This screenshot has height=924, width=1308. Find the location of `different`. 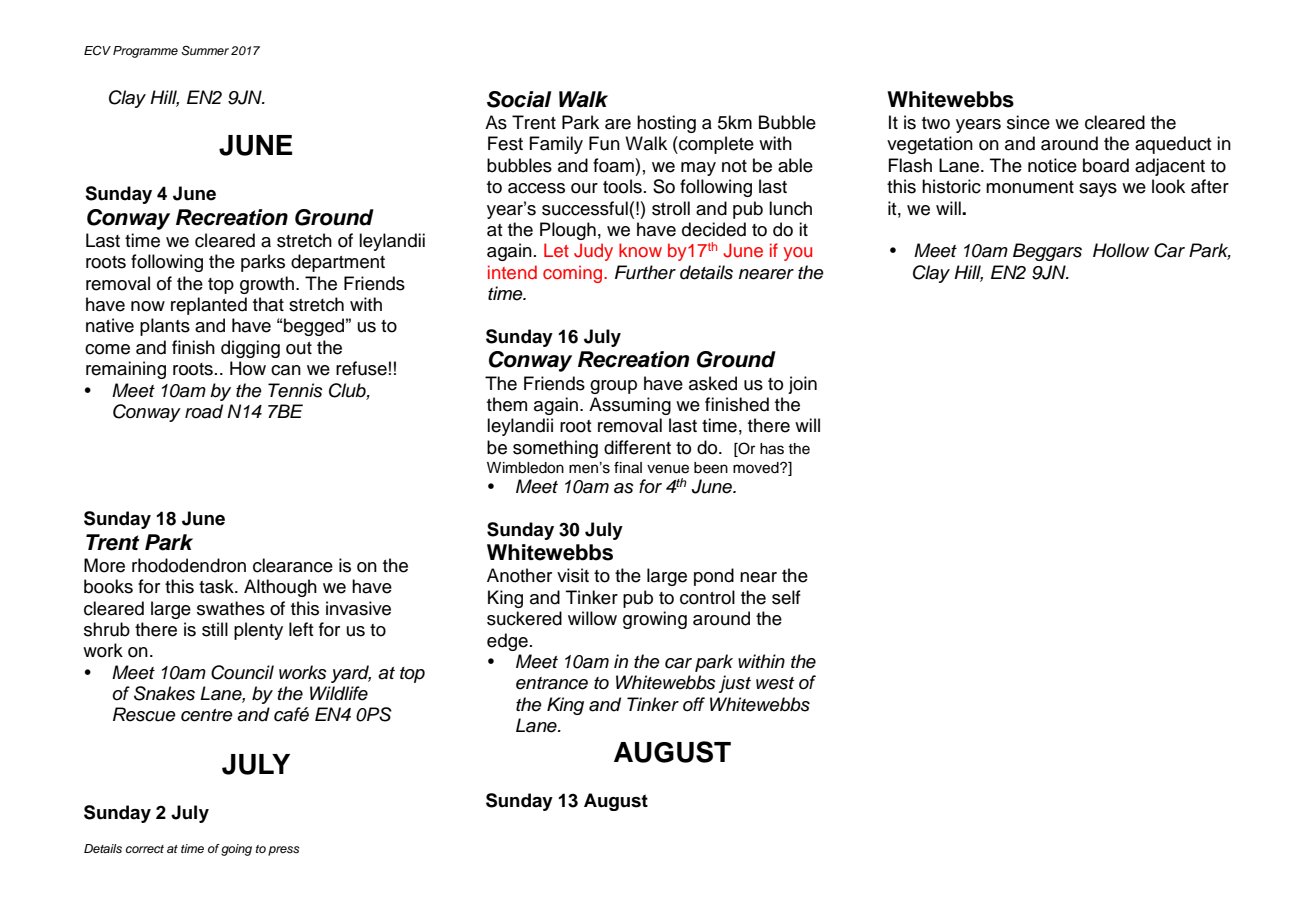

different is located at coordinates (637, 447).
